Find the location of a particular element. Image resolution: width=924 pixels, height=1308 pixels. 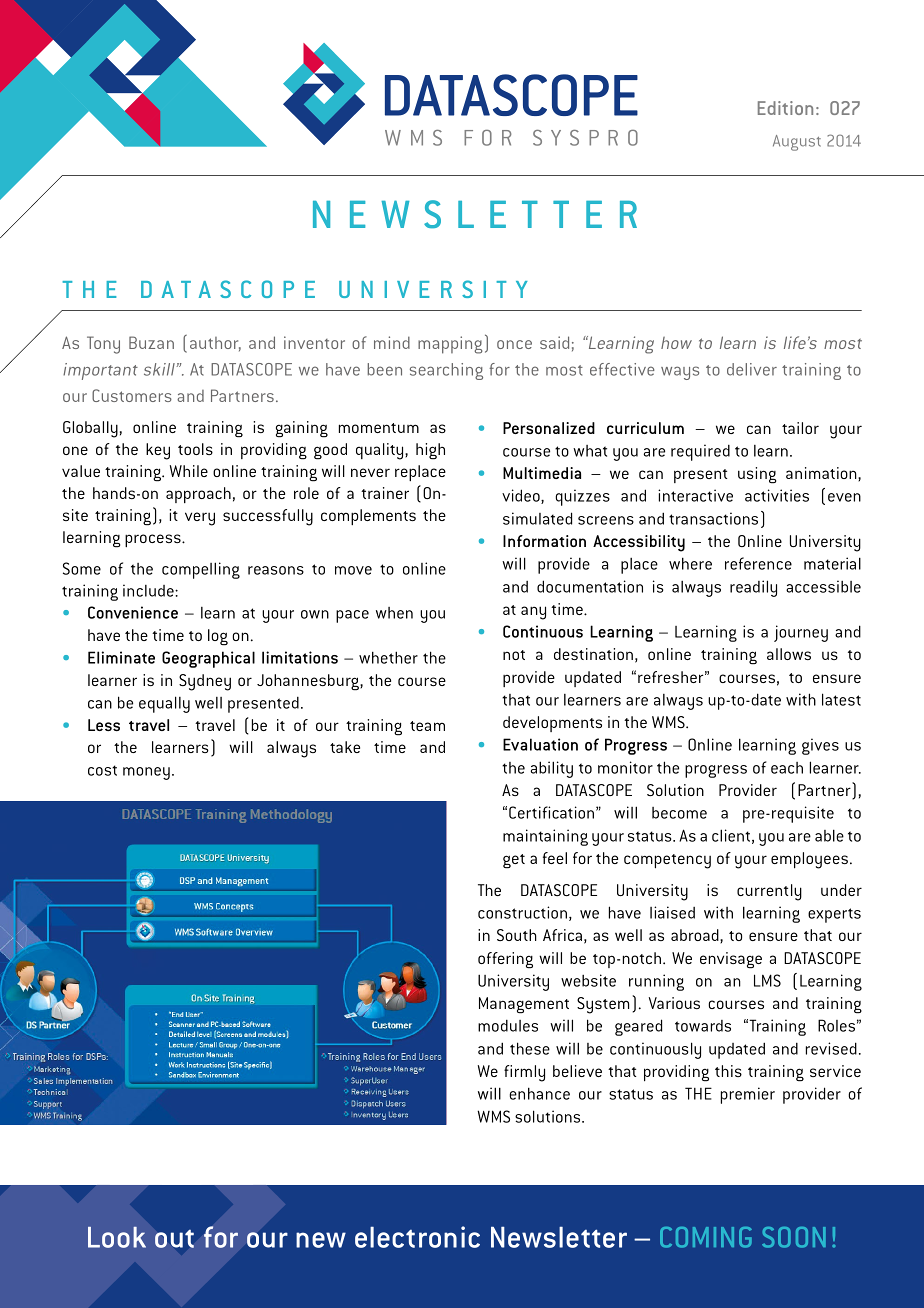

Customers is located at coordinates (132, 395).
